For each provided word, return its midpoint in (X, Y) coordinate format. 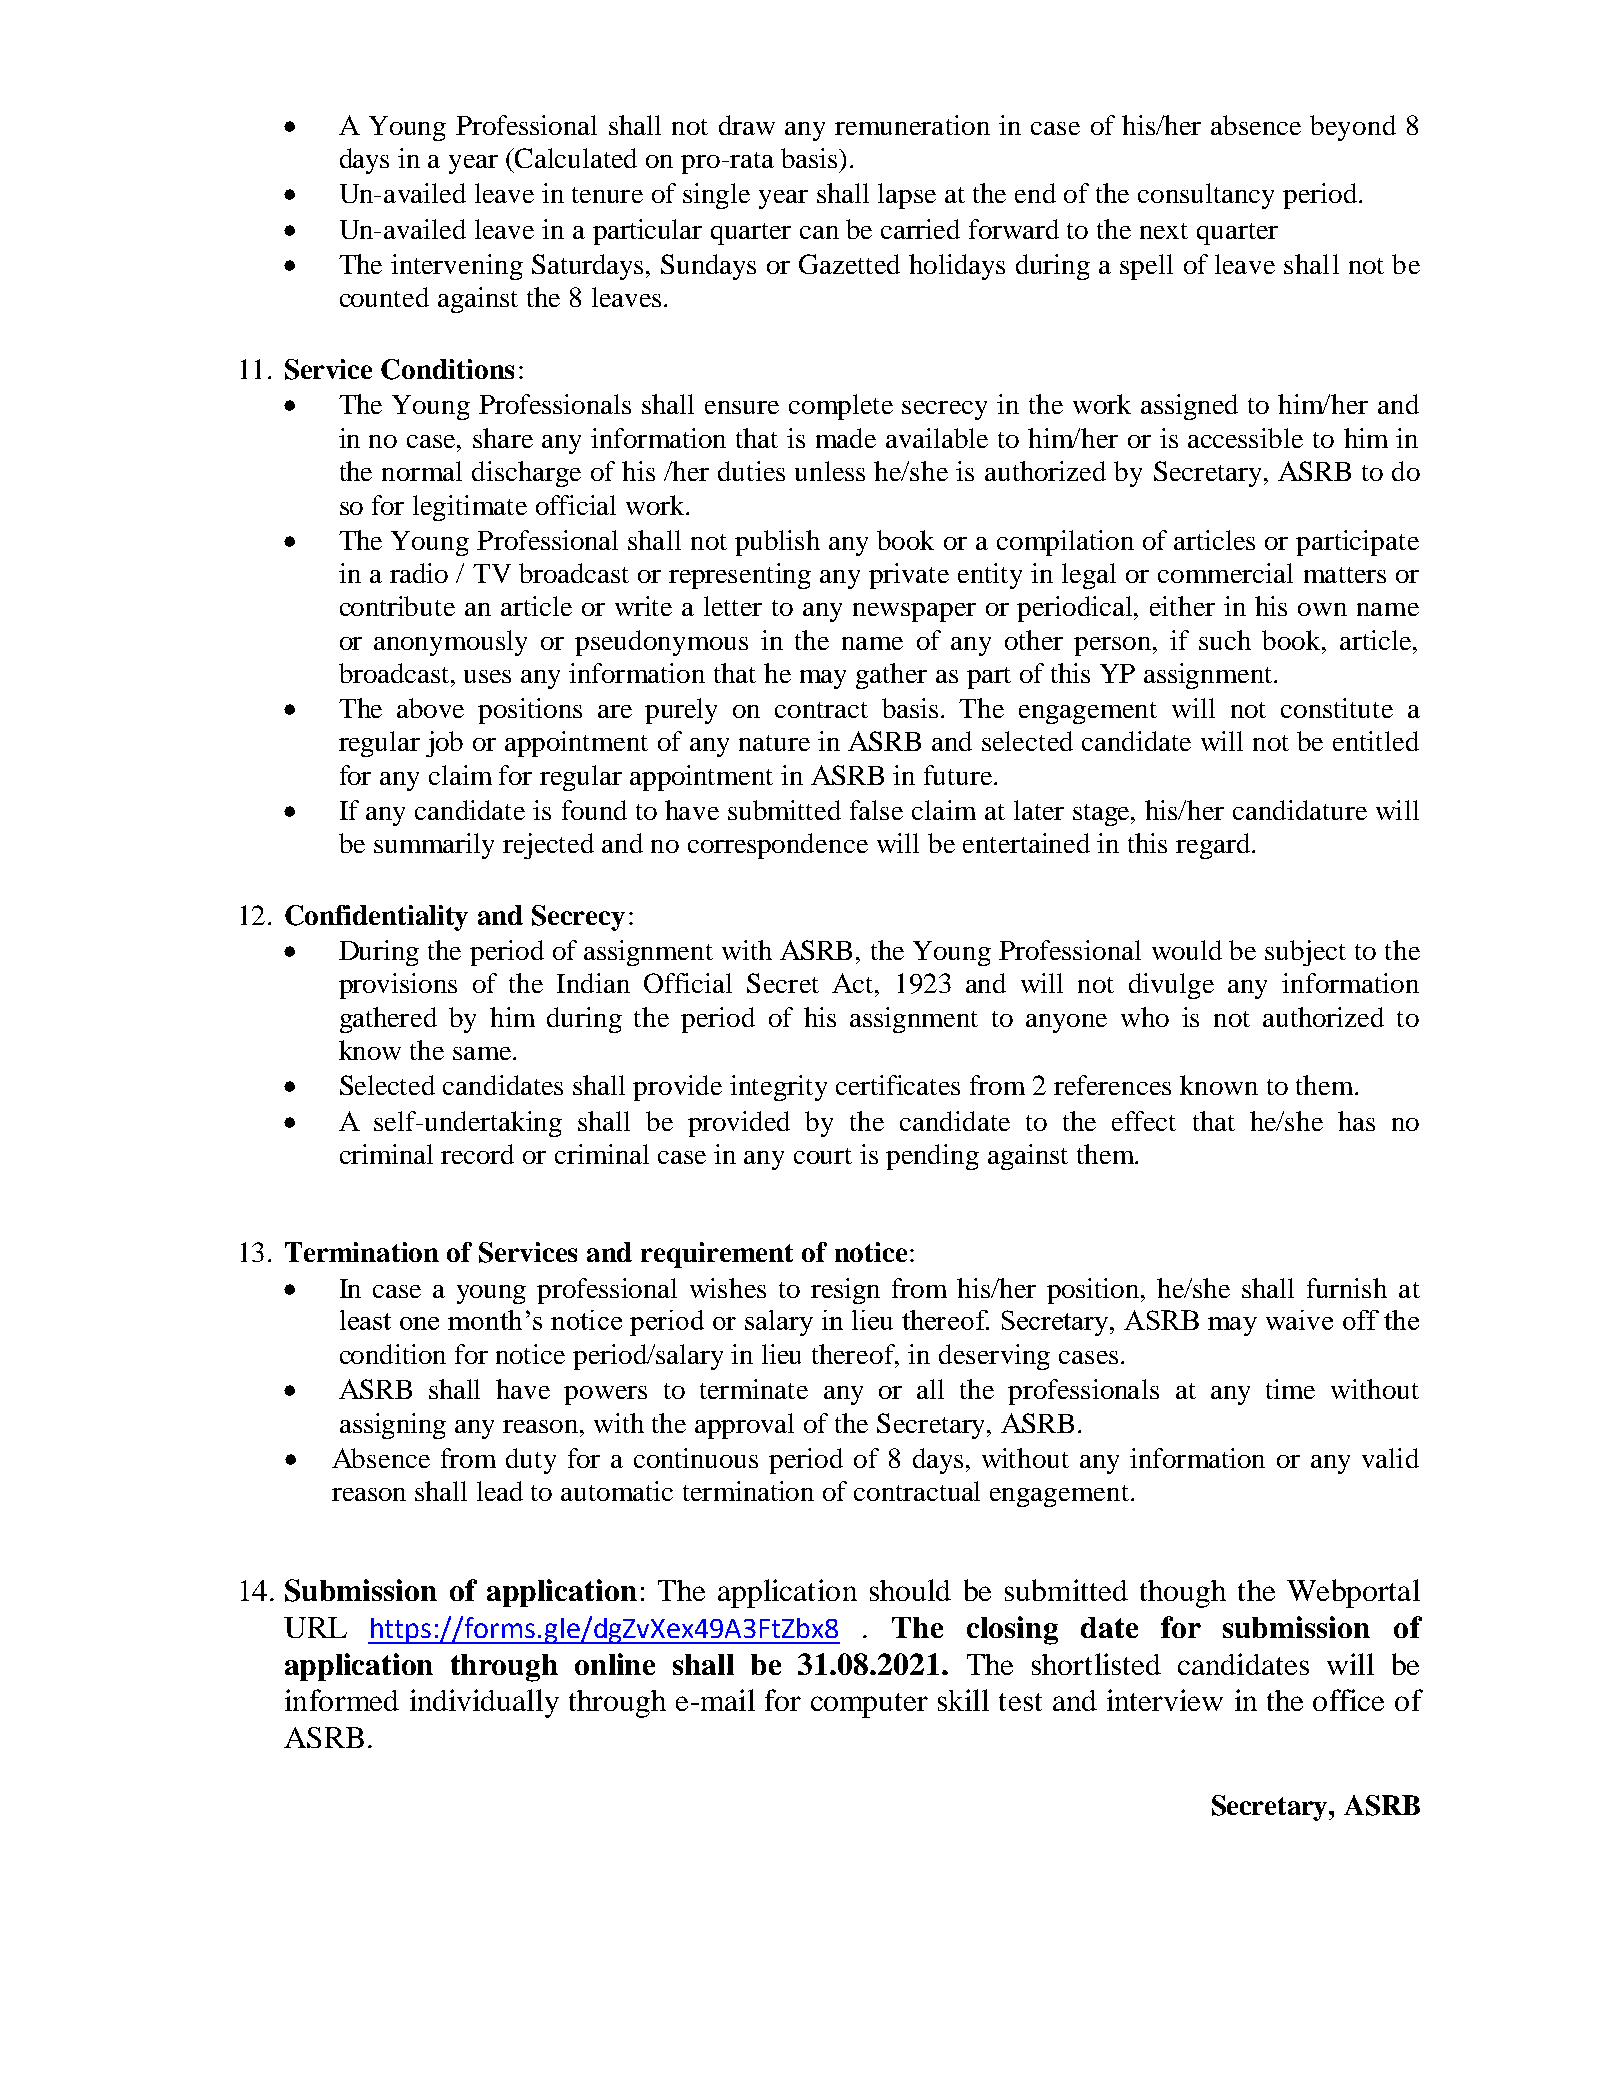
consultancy (1206, 196)
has (1356, 1121)
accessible (1245, 438)
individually (484, 1703)
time (1290, 1389)
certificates (898, 1085)
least (365, 1320)
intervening (457, 267)
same (483, 1053)
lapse (907, 196)
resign (845, 1291)
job (444, 744)
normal (422, 471)
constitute (1337, 708)
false (876, 810)
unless (830, 471)
